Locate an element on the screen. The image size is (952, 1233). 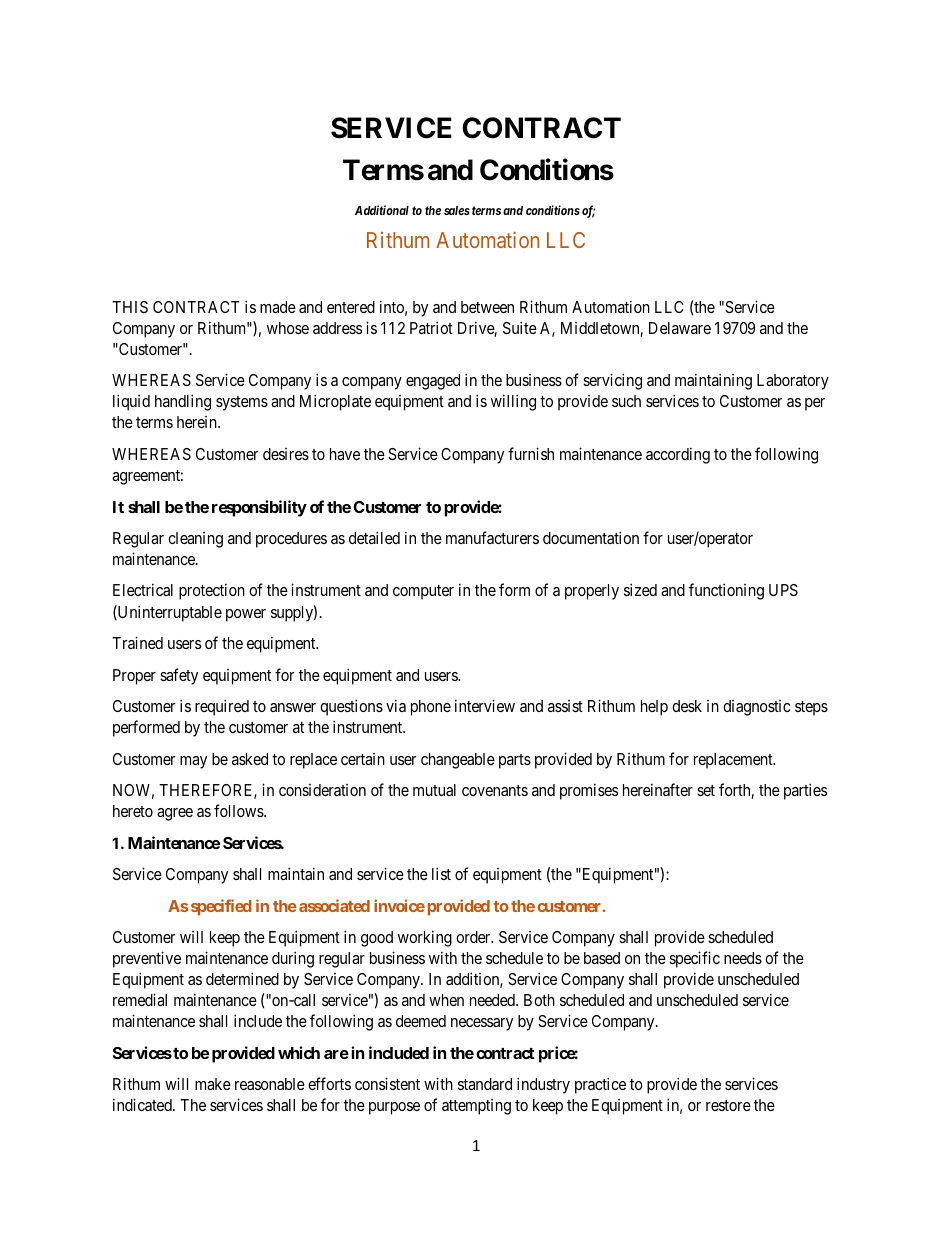
follows is located at coordinates (239, 810).
